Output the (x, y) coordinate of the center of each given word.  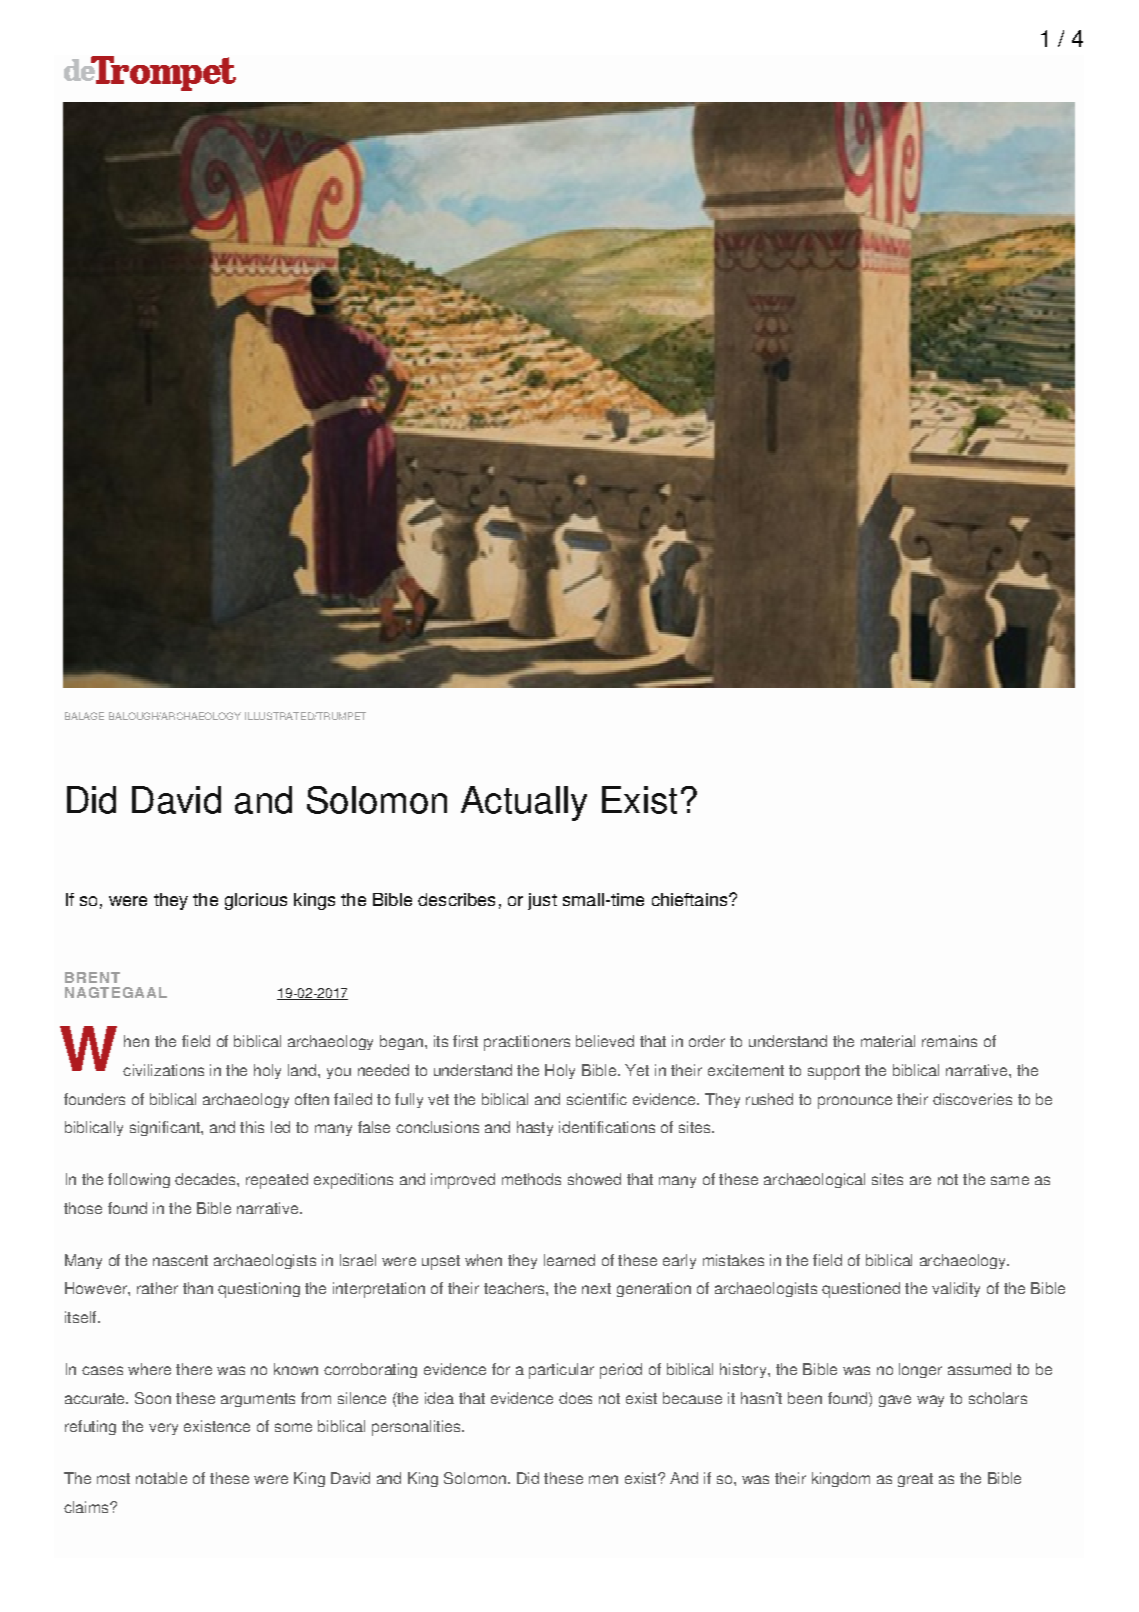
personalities (417, 1428)
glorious (256, 901)
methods (531, 1179)
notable (161, 1478)
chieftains (691, 899)
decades (206, 1179)
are (920, 1180)
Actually (524, 803)
